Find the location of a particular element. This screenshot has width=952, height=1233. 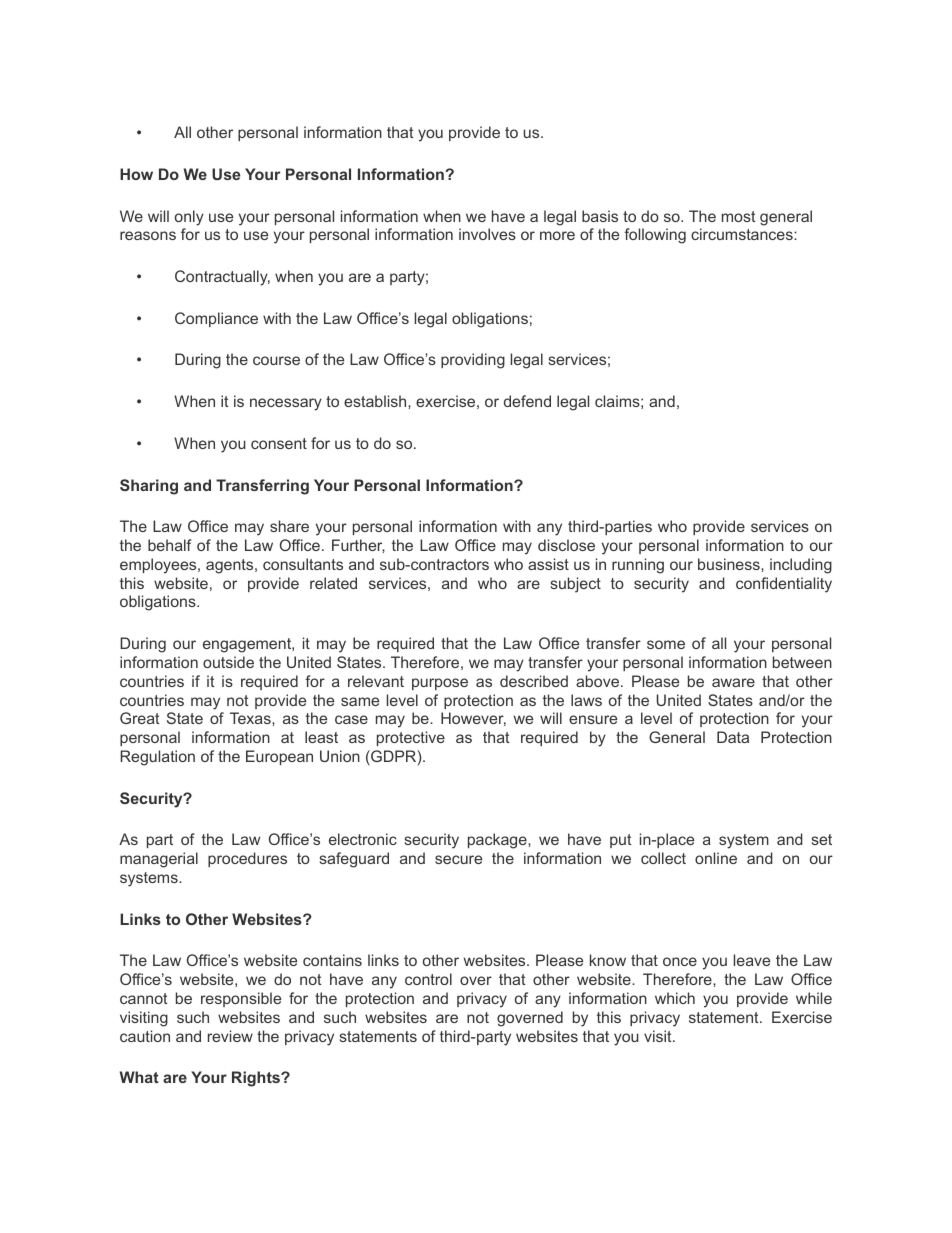

only is located at coordinates (189, 218).
